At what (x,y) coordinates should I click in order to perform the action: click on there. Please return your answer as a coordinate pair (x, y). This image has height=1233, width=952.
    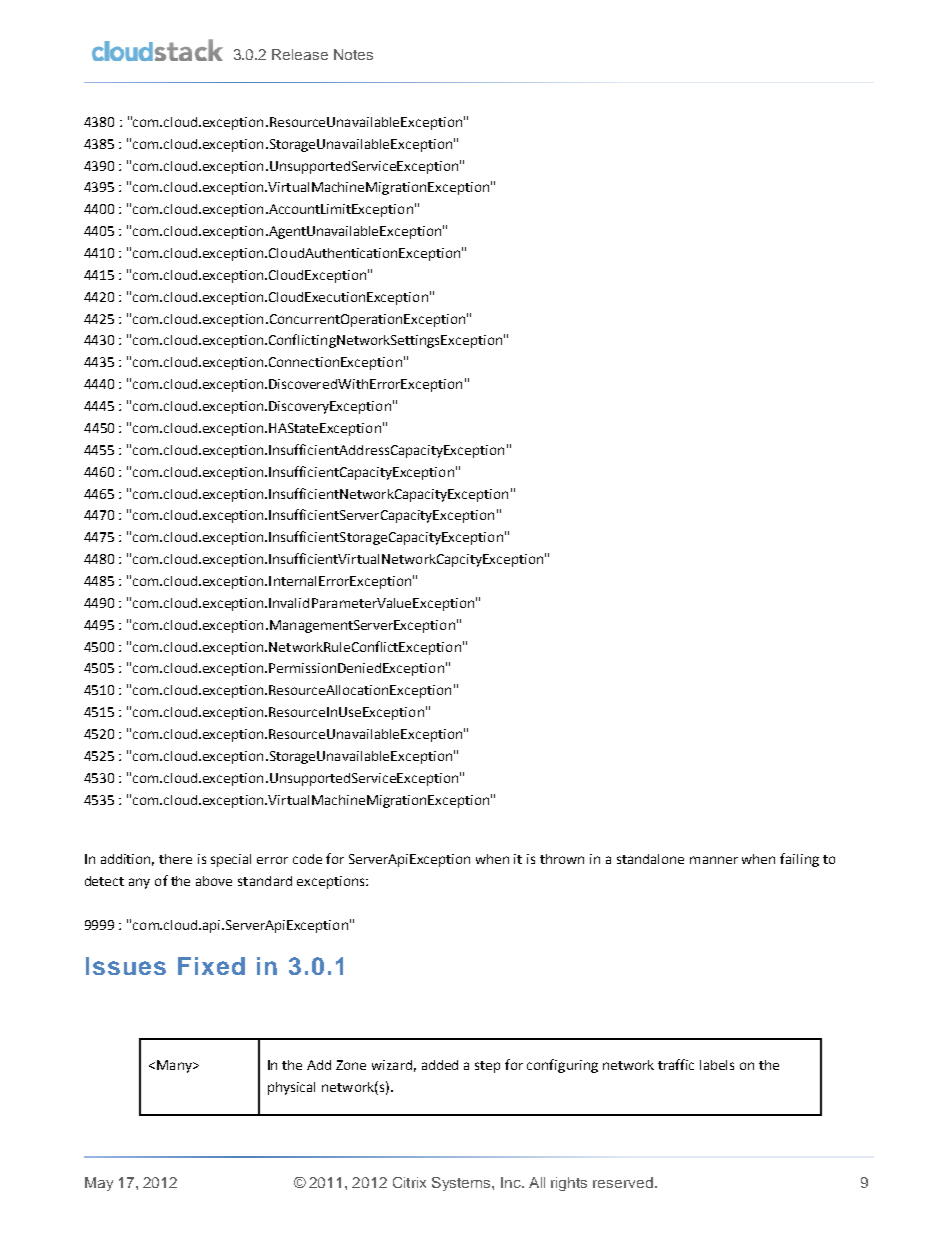
    Looking at the image, I should click on (175, 859).
